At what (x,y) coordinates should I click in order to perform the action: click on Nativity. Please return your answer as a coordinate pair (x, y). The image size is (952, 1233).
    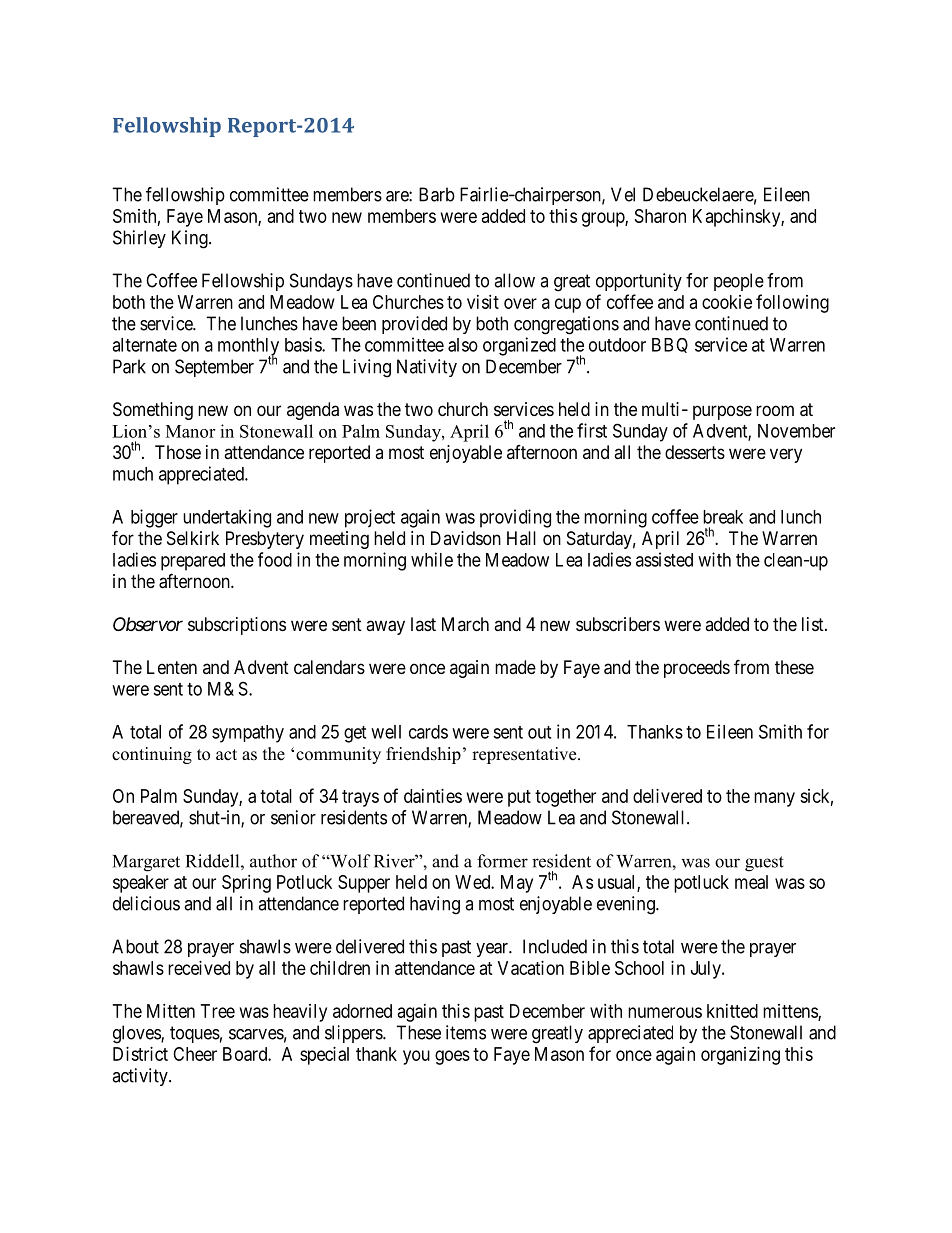
    Looking at the image, I should click on (427, 368).
